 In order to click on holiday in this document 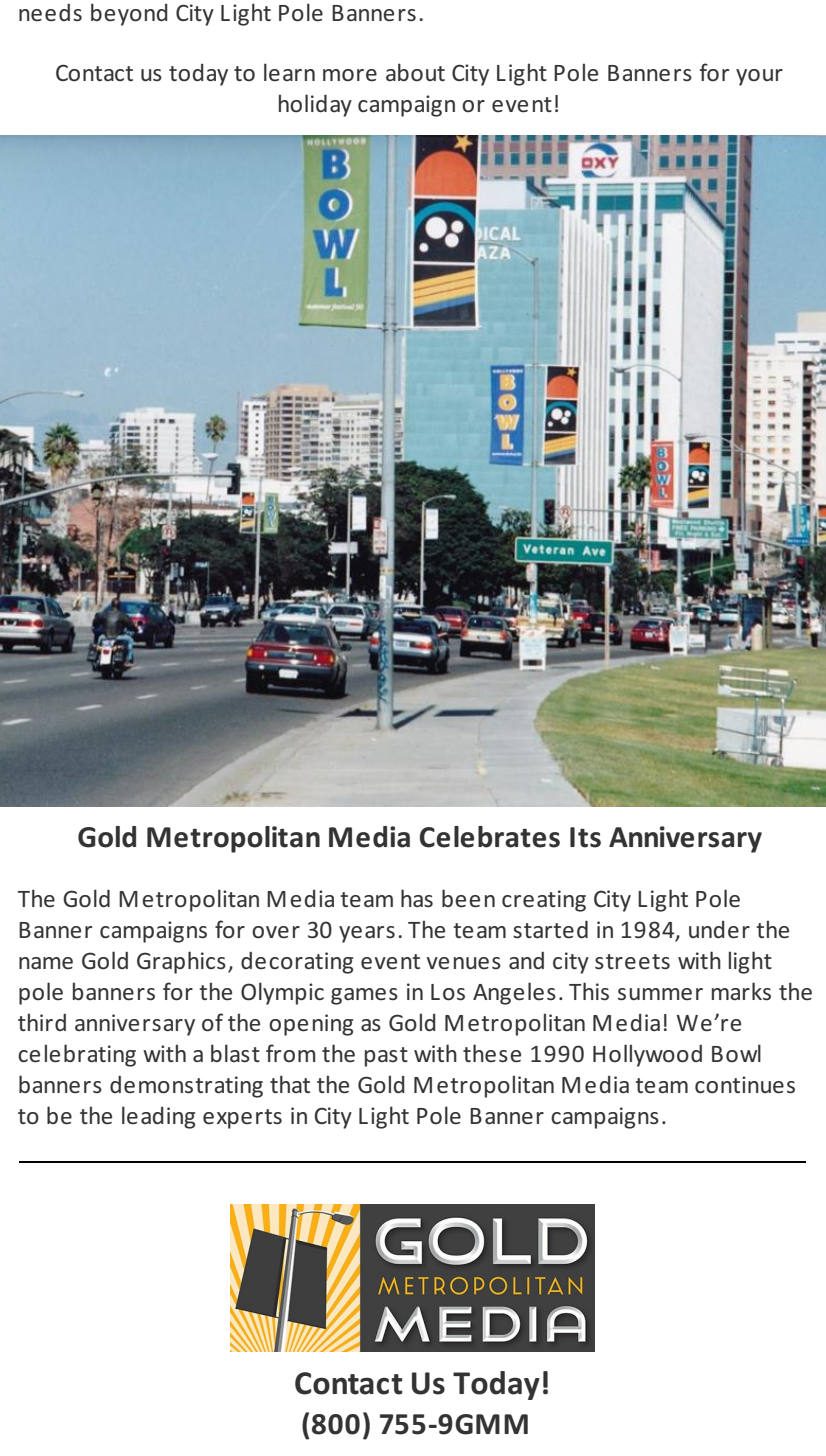, I will do `click(315, 105)`.
